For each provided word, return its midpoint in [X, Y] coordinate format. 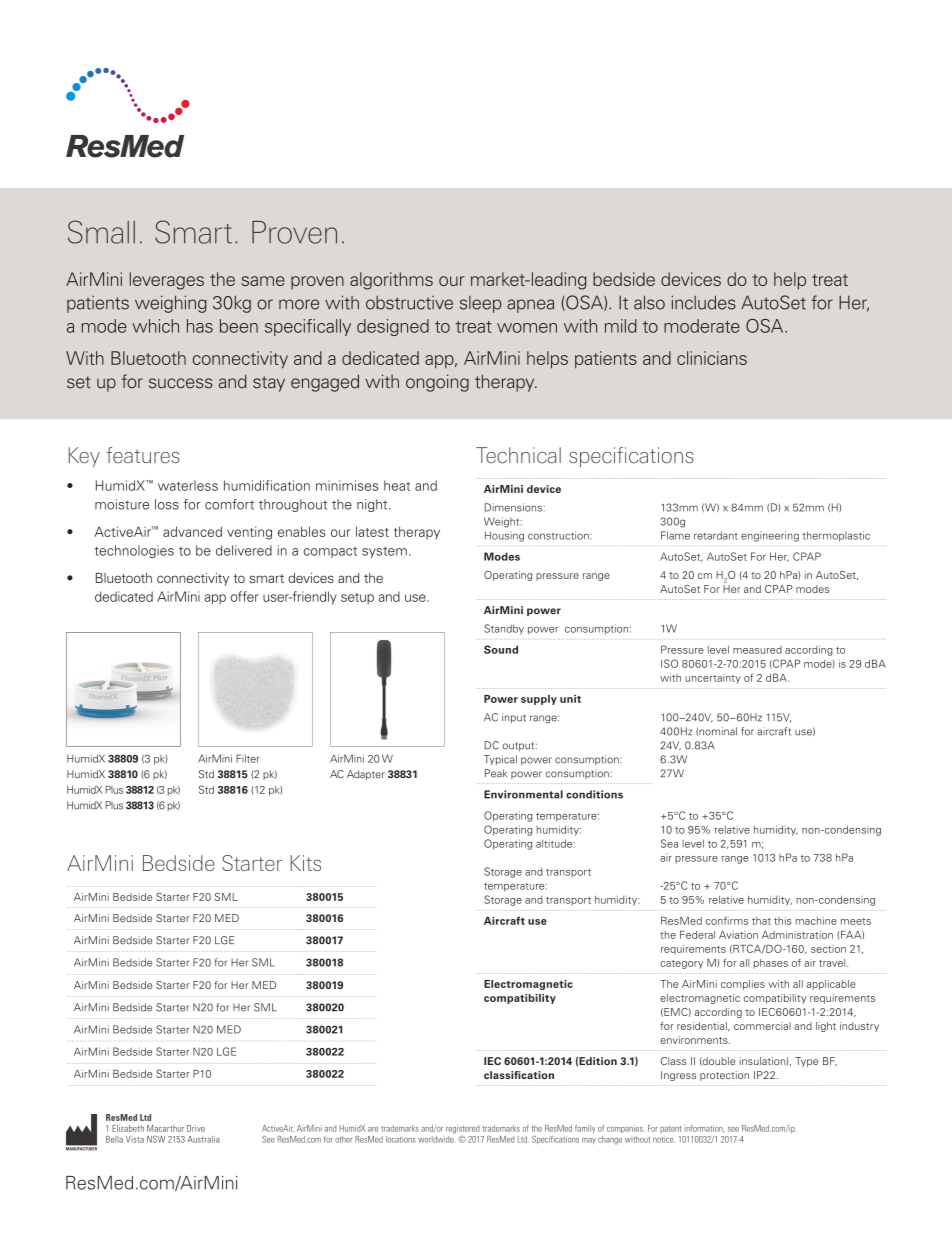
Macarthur [165, 1128]
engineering [770, 536]
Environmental [523, 794]
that [761, 921]
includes [703, 302]
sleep [480, 304]
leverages [167, 281]
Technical [518, 455]
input [514, 718]
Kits [305, 863]
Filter [248, 758]
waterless [188, 485]
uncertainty [713, 679]
